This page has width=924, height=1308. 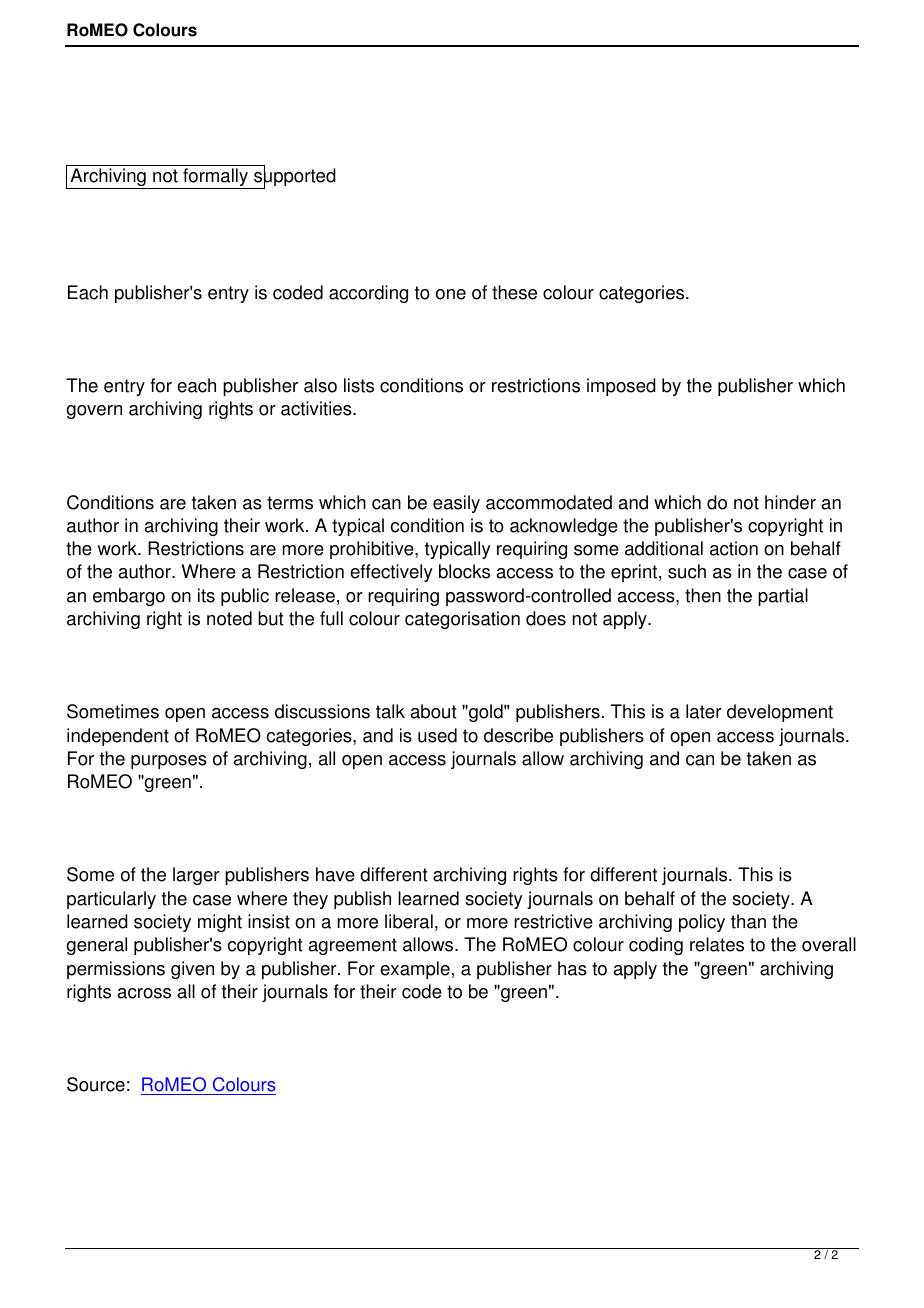 What do you see at coordinates (415, 970) in the page?
I see `example` at bounding box center [415, 970].
